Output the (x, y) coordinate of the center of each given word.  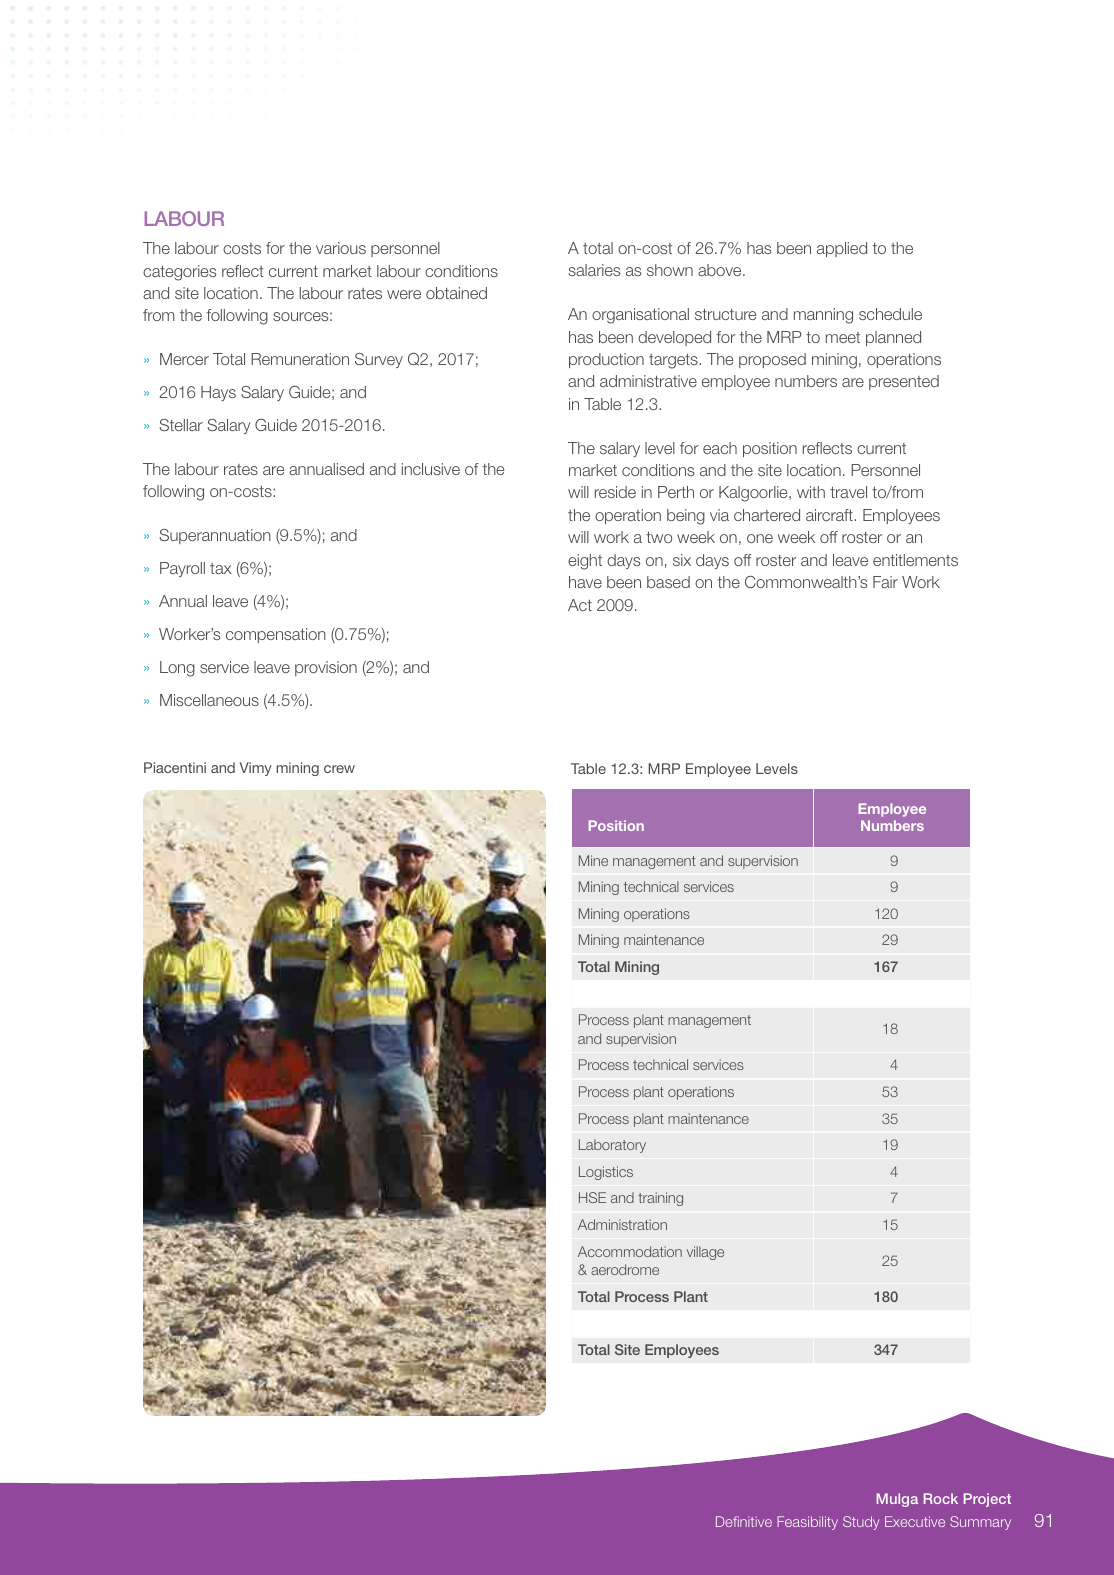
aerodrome (625, 1269)
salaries (594, 270)
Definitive (744, 1521)
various (341, 248)
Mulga (897, 1500)
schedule (890, 314)
